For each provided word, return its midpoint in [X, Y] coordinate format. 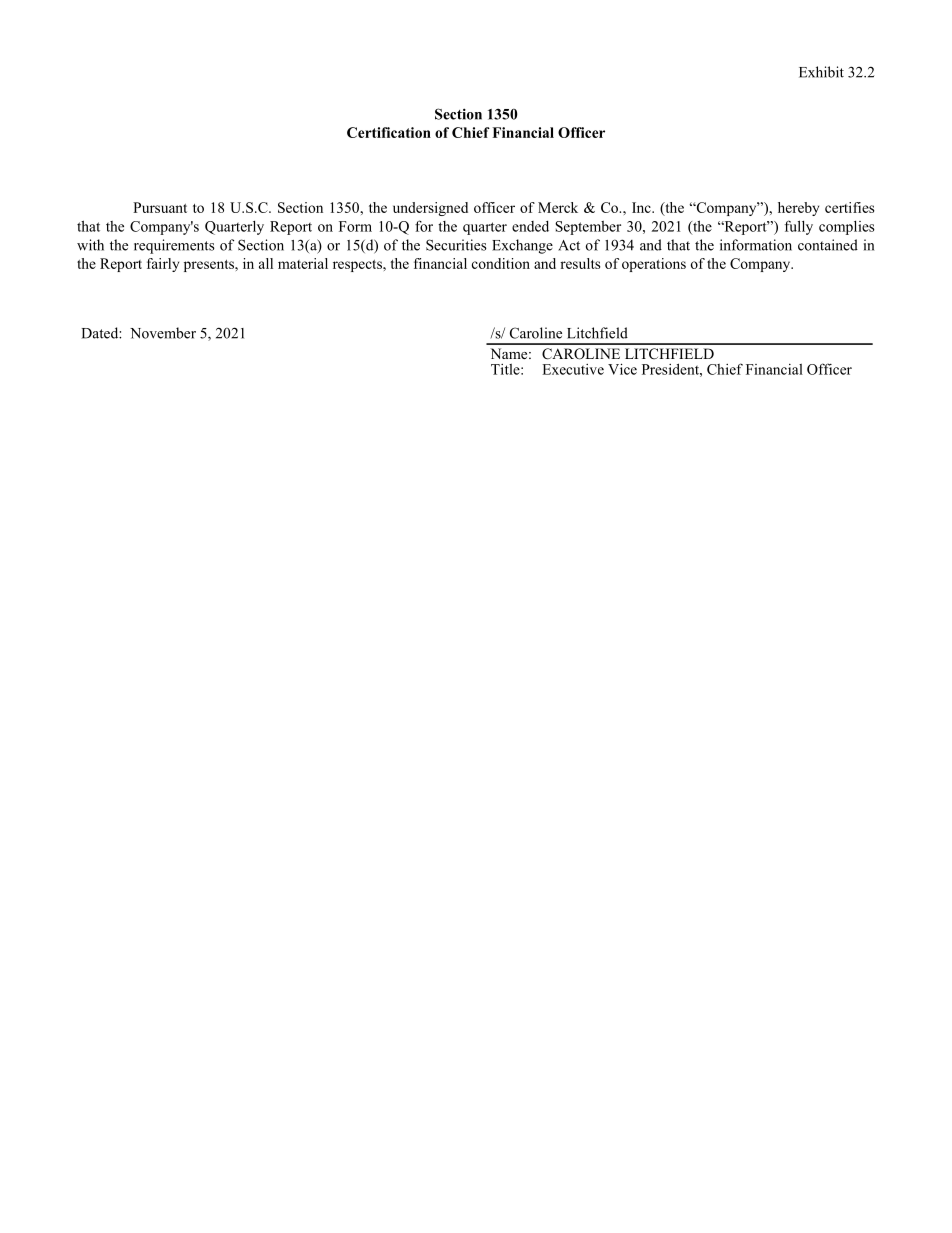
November [163, 333]
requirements [174, 246]
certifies [849, 207]
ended [530, 226]
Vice [622, 369]
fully [799, 227]
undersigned [430, 209]
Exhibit [821, 72]
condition [501, 263]
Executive [573, 369]
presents [210, 266]
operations [654, 265]
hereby [798, 209]
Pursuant [160, 207]
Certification [389, 132]
